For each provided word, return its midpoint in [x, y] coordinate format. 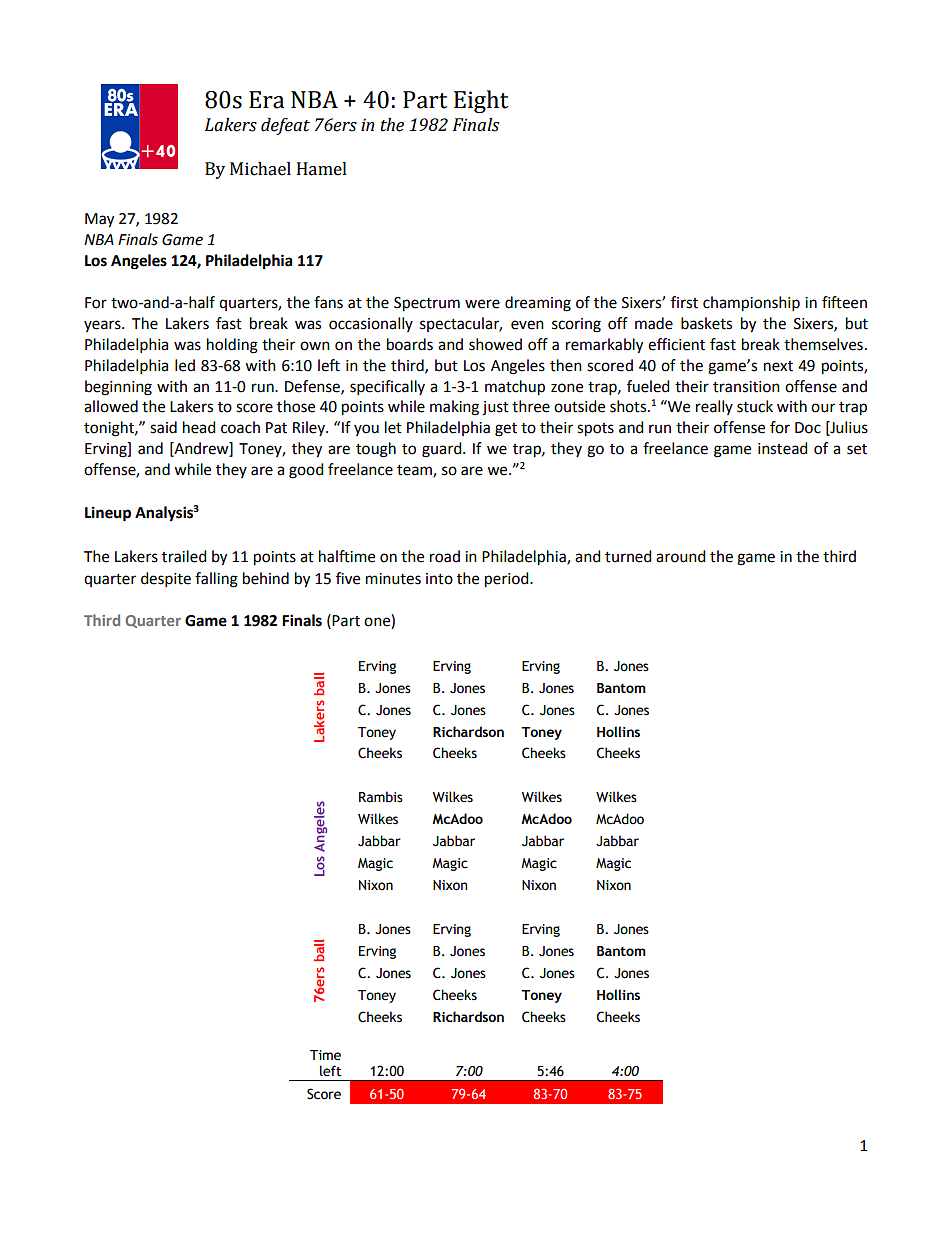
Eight [481, 101]
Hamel [322, 169]
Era [266, 100]
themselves [823, 344]
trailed [184, 556]
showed [495, 344]
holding [232, 346]
